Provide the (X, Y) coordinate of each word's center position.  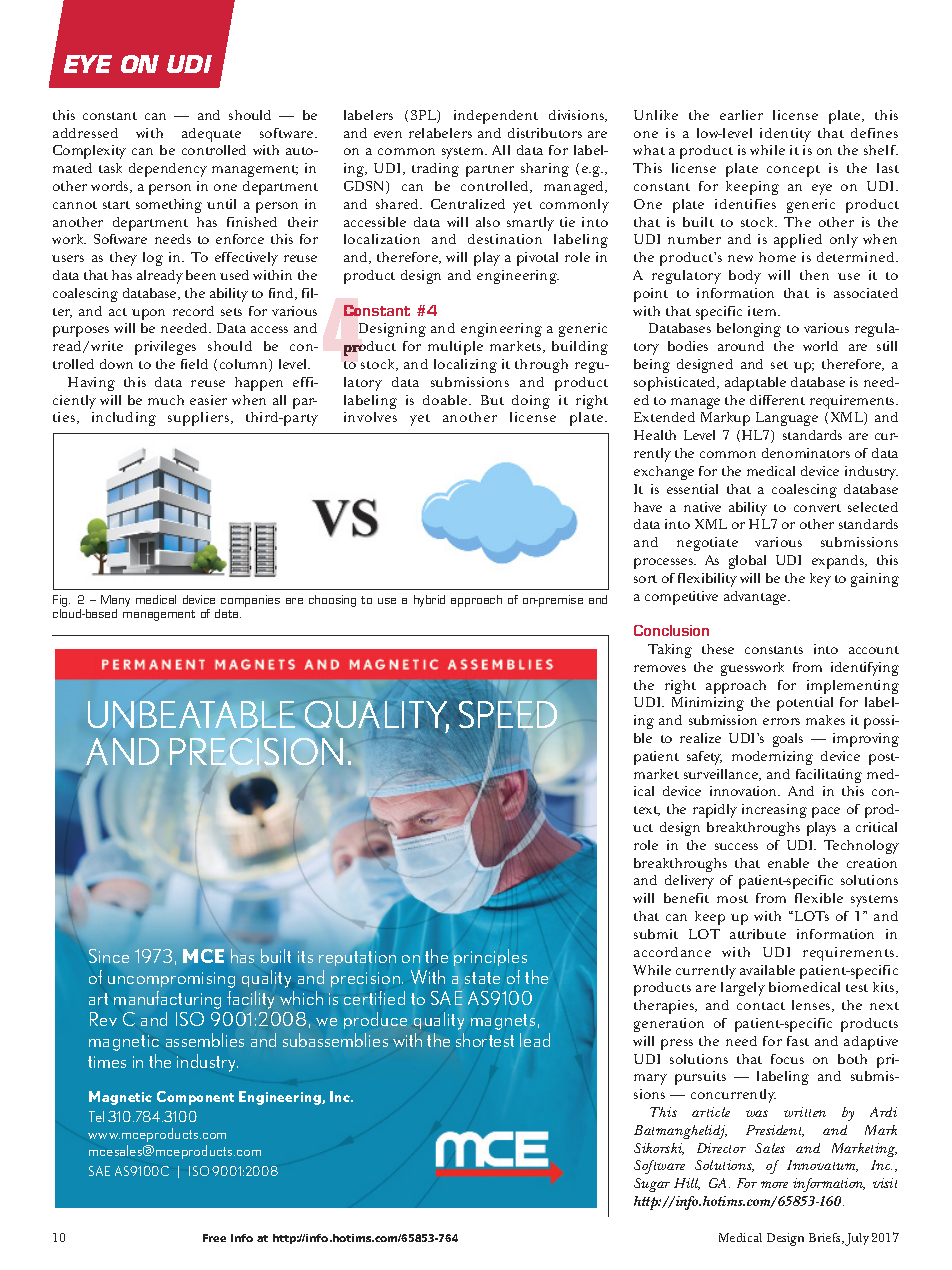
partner (490, 171)
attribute (758, 934)
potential (805, 704)
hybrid (429, 601)
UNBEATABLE (191, 714)
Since (109, 956)
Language (787, 419)
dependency (168, 170)
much (166, 400)
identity (785, 135)
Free (214, 1238)
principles (490, 957)
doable (446, 400)
